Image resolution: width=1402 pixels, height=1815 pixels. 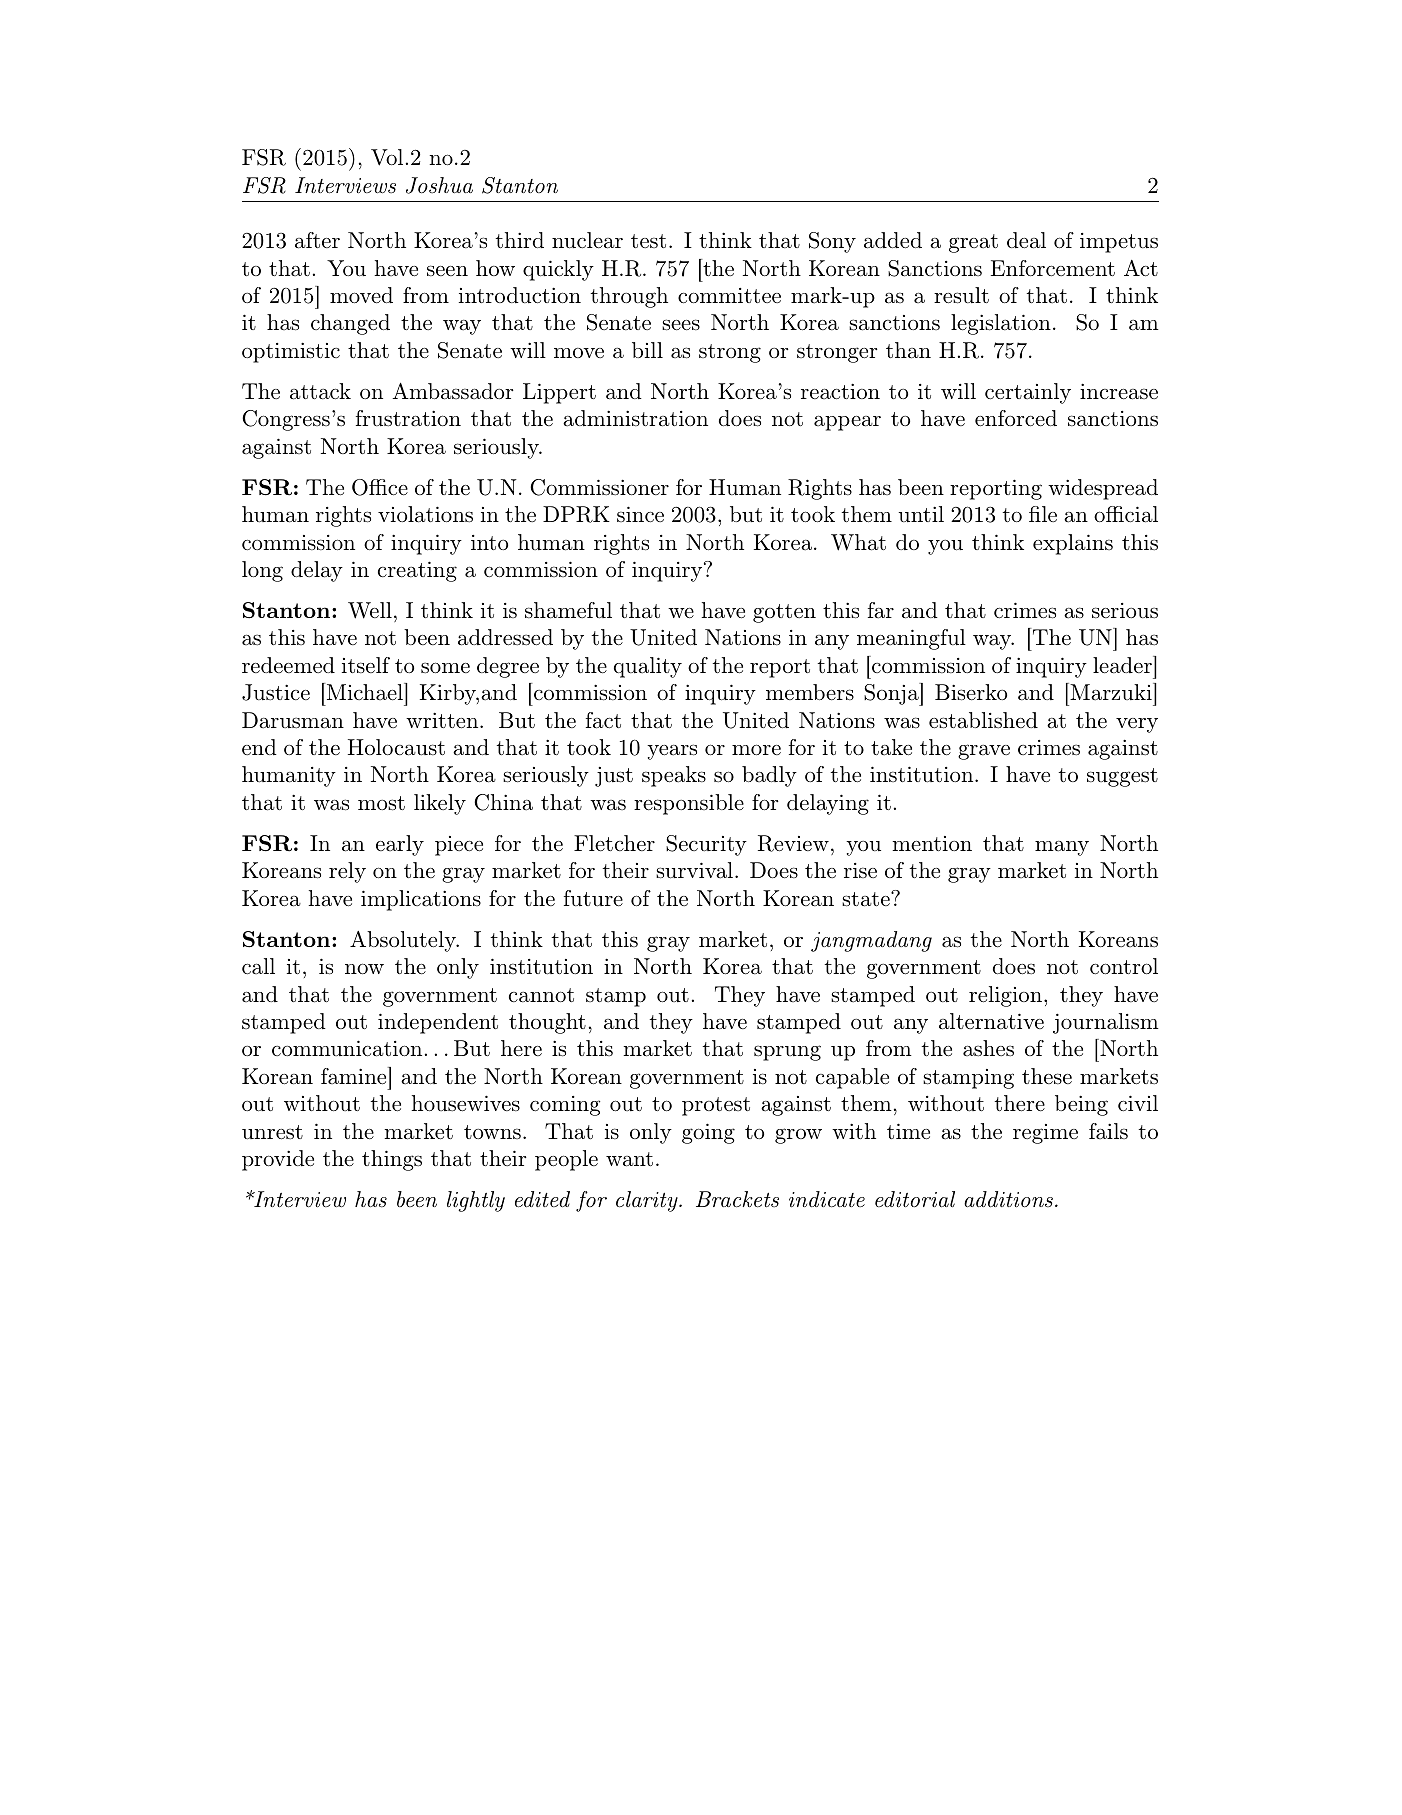 What do you see at coordinates (635, 418) in the page?
I see `administration` at bounding box center [635, 418].
